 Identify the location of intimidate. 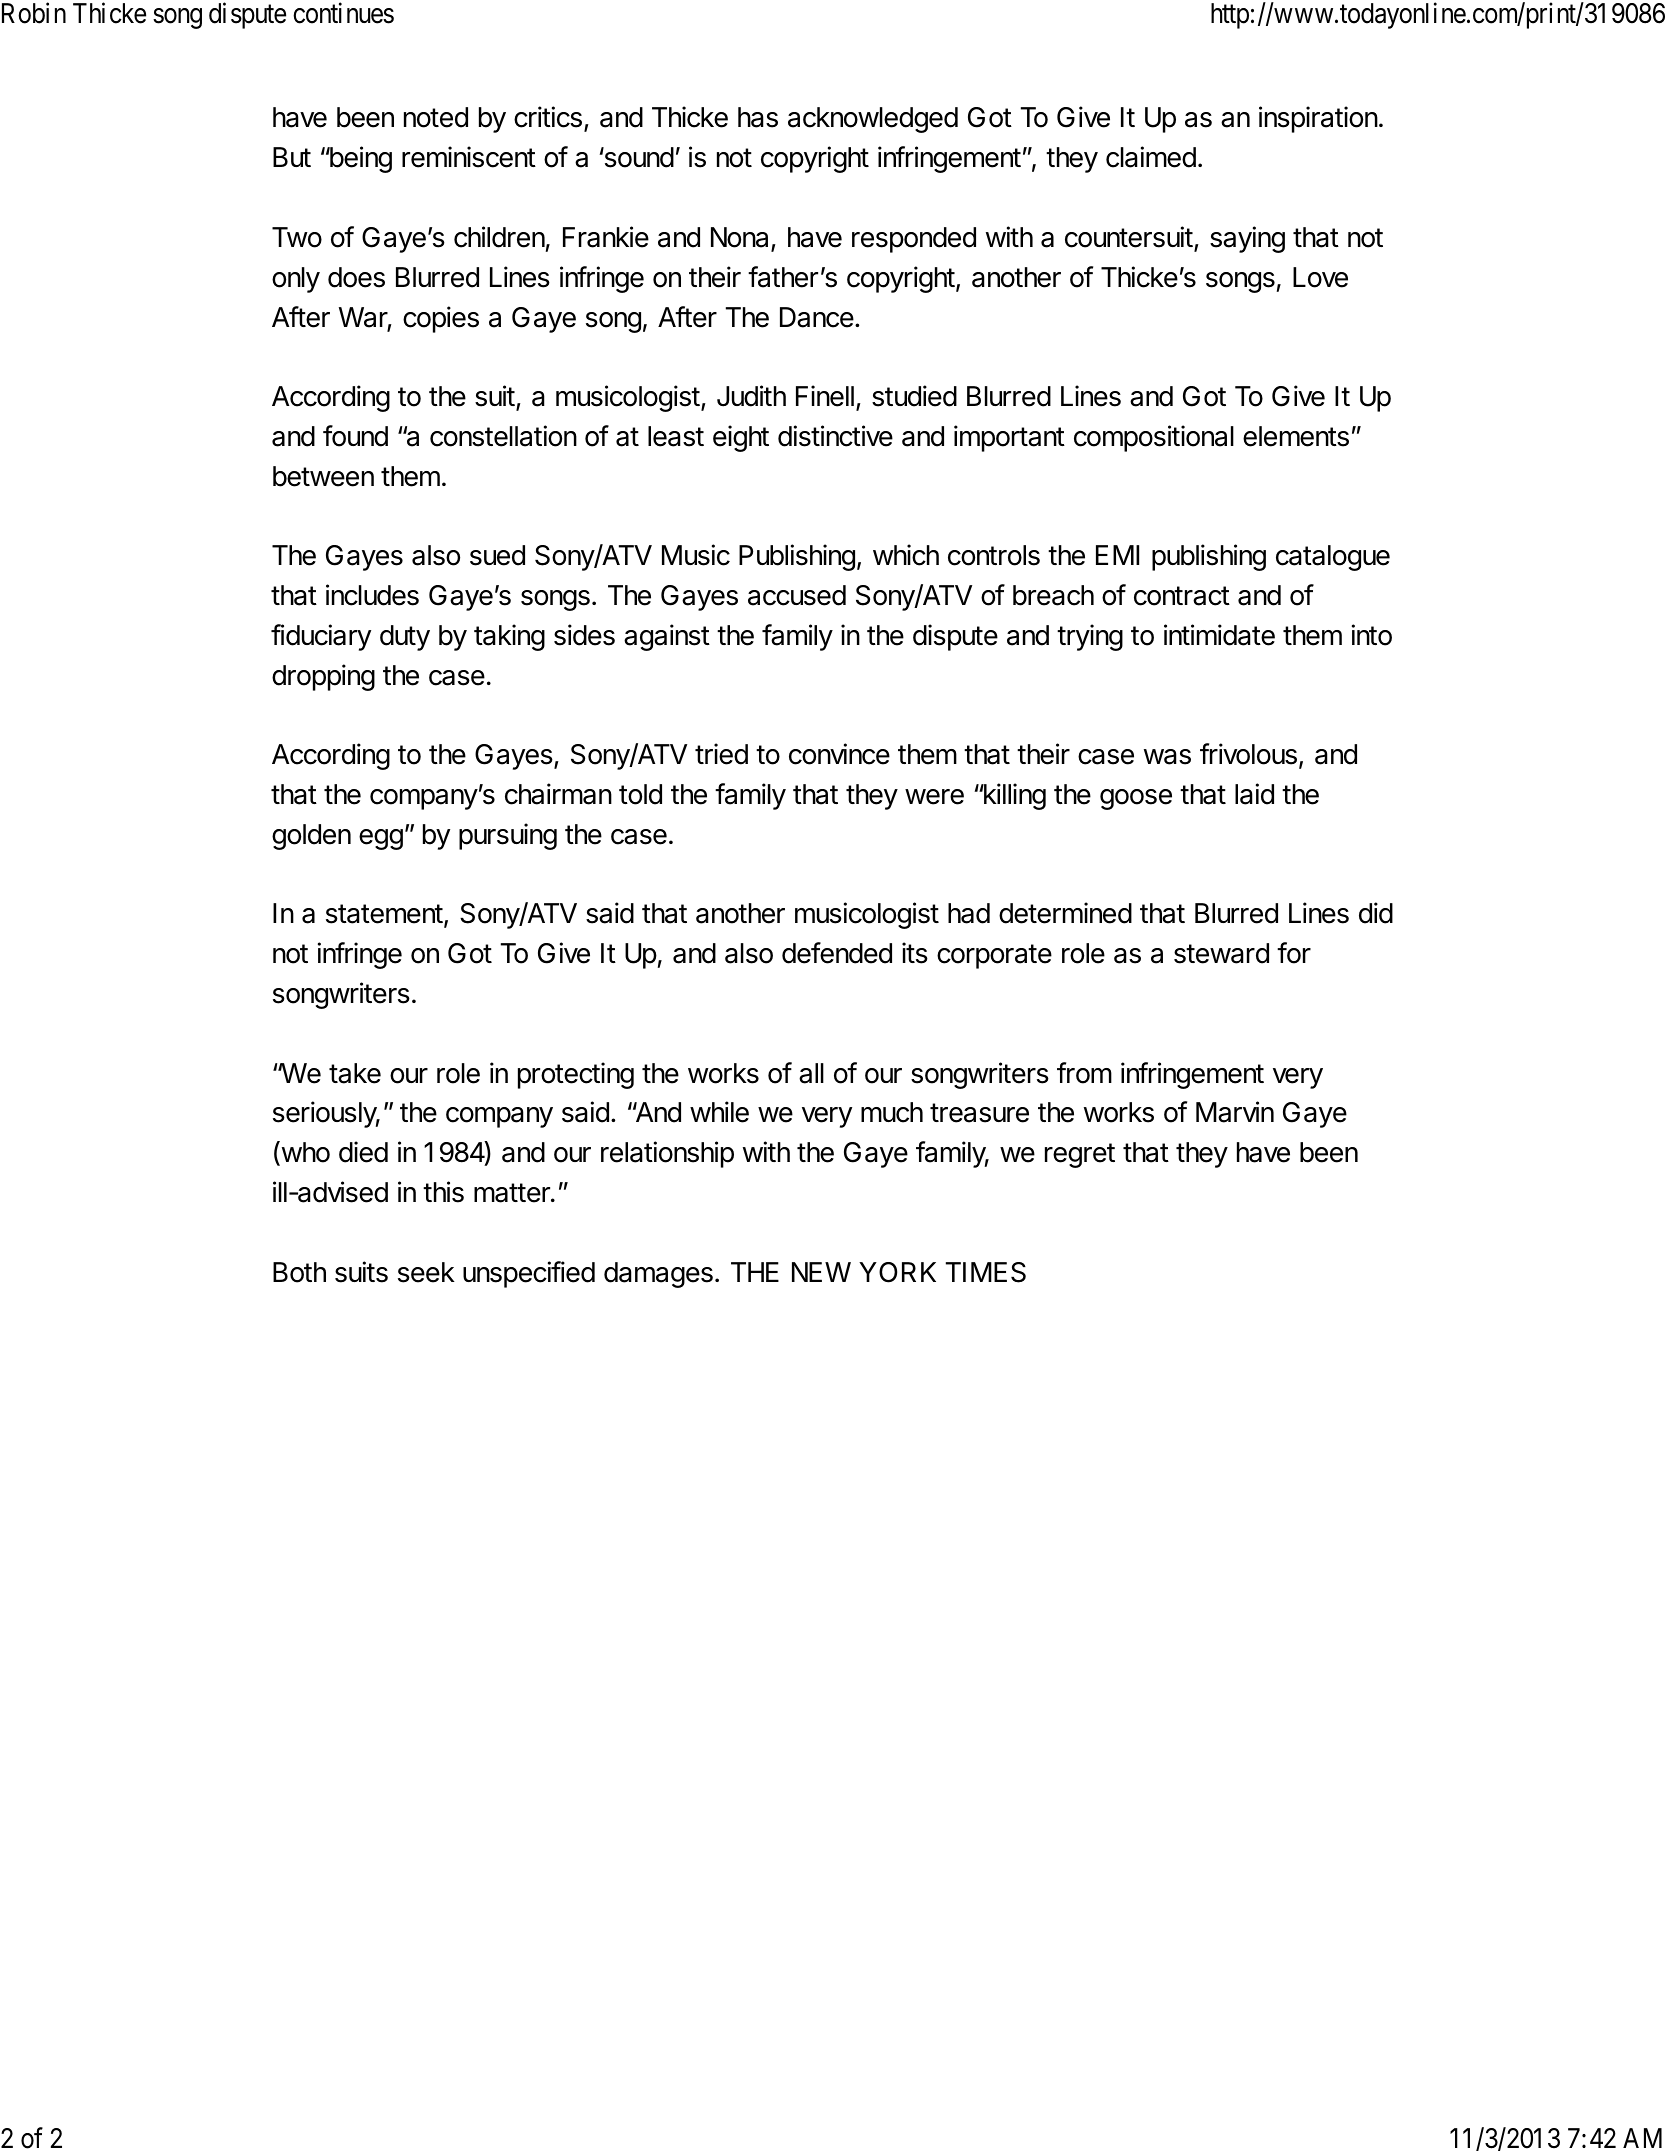
(1219, 635).
